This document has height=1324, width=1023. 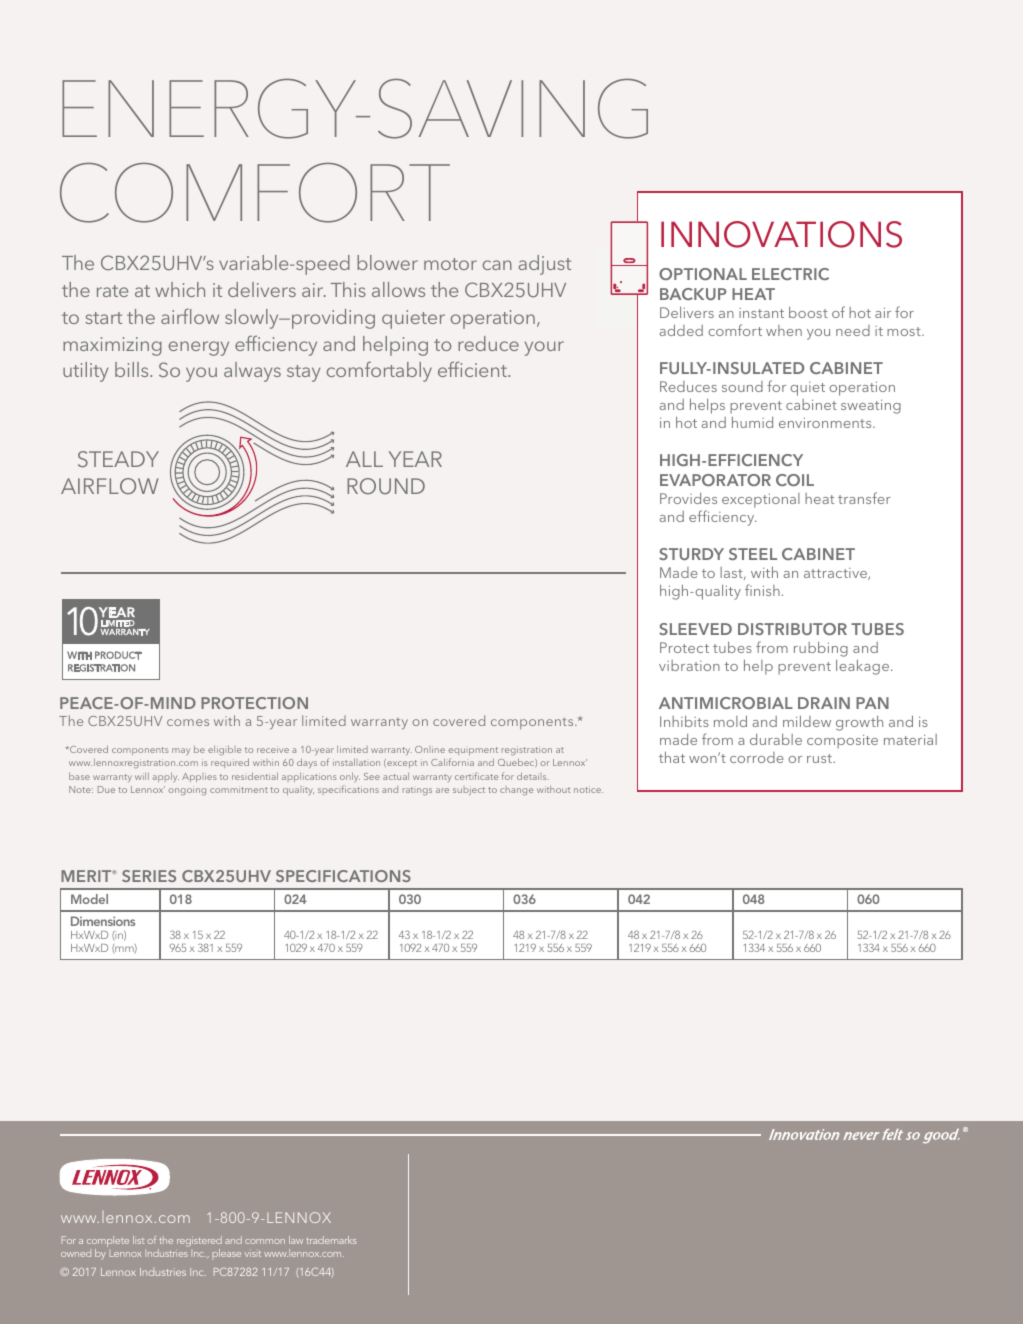 I want to click on trademarks, so click(x=331, y=1240).
